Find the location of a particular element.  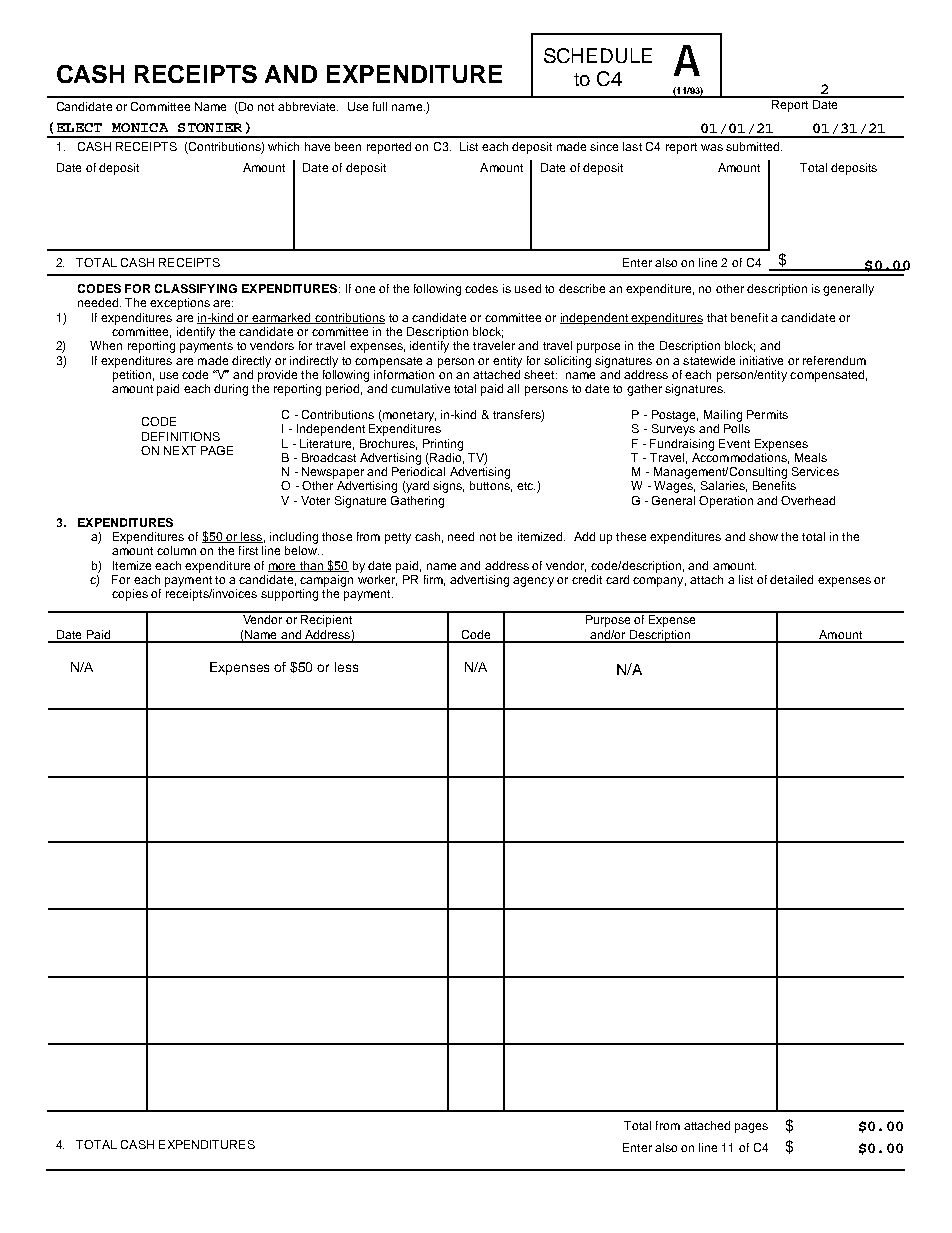

SCHEDULE is located at coordinates (598, 55).
